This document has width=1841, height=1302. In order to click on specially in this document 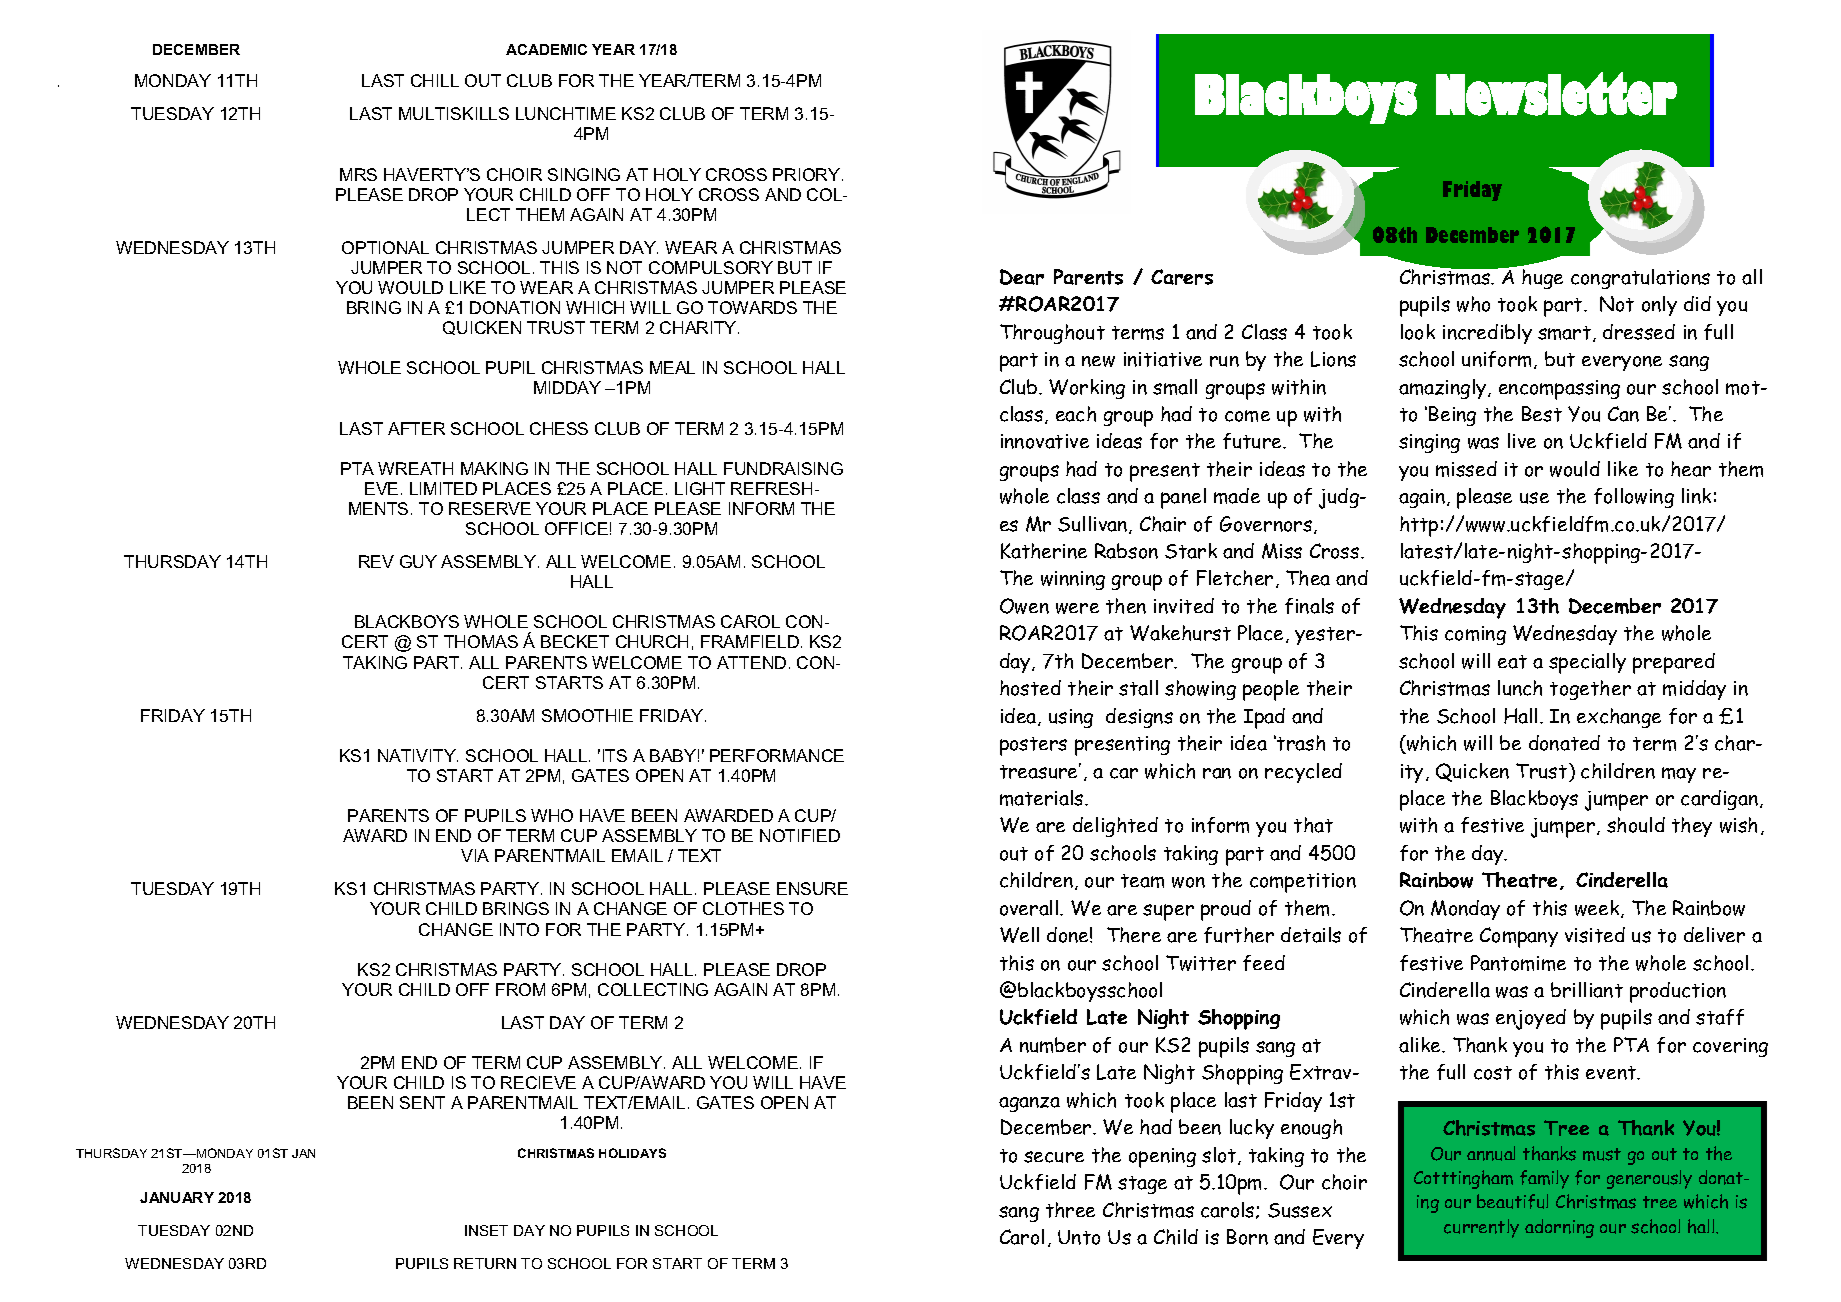, I will do `click(1587, 663)`.
